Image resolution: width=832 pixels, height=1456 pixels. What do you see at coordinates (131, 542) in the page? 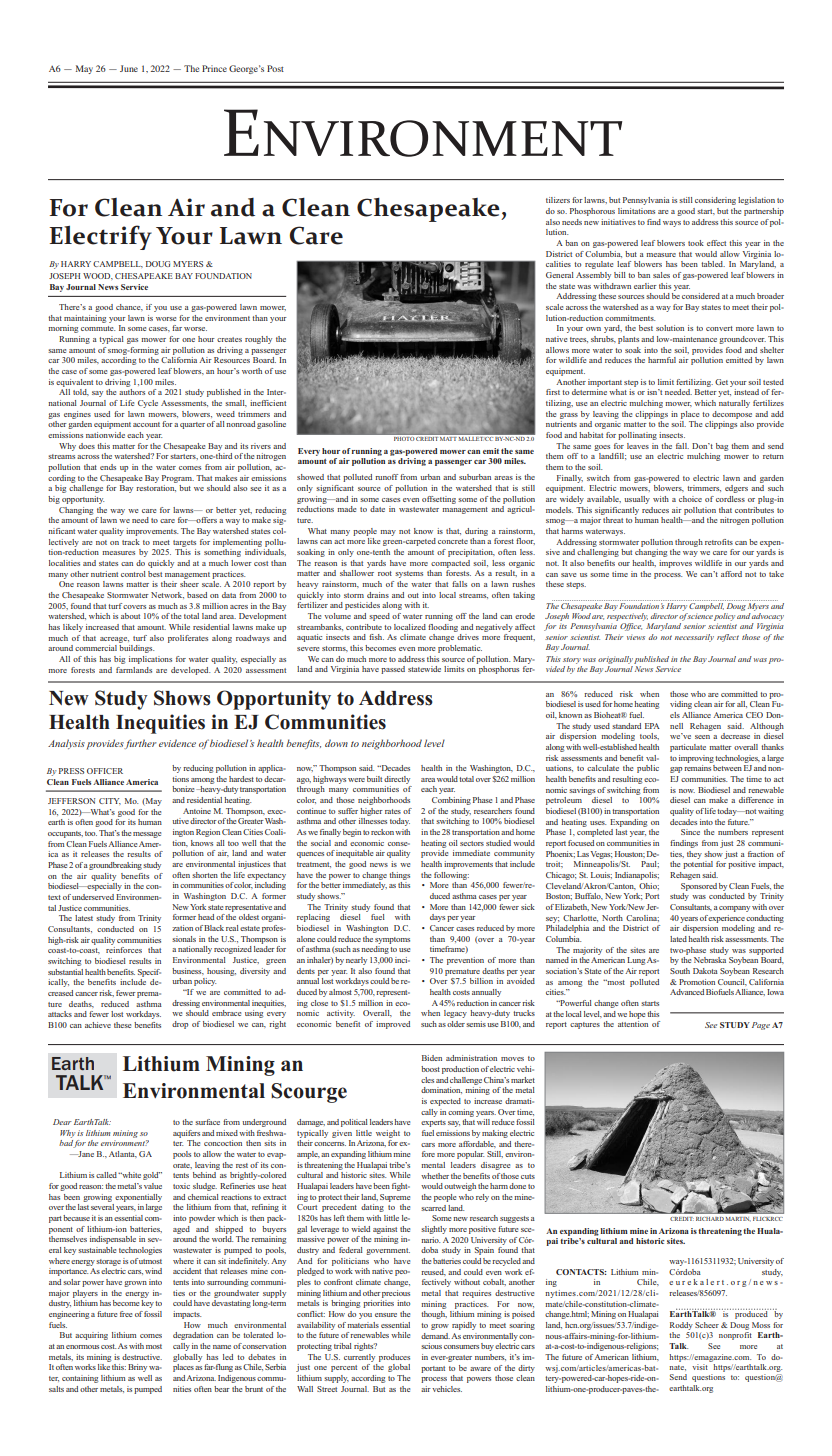
I see `track` at bounding box center [131, 542].
